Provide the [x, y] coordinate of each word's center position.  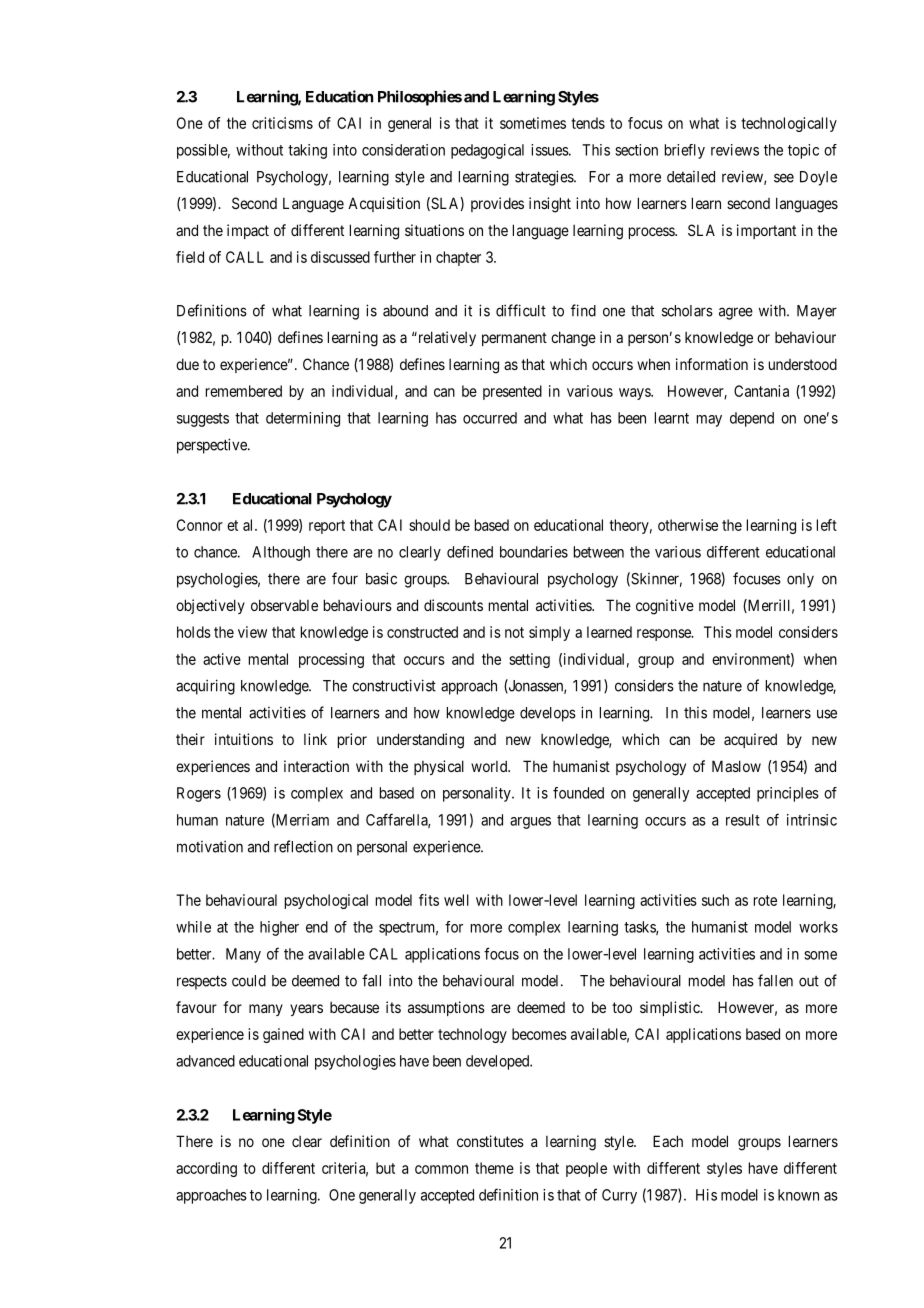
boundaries [534, 552]
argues [530, 823]
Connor [200, 525]
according [206, 1169]
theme [494, 1168]
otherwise [688, 525]
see [784, 178]
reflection [303, 846]
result [743, 820]
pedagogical [487, 151]
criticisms [282, 123]
